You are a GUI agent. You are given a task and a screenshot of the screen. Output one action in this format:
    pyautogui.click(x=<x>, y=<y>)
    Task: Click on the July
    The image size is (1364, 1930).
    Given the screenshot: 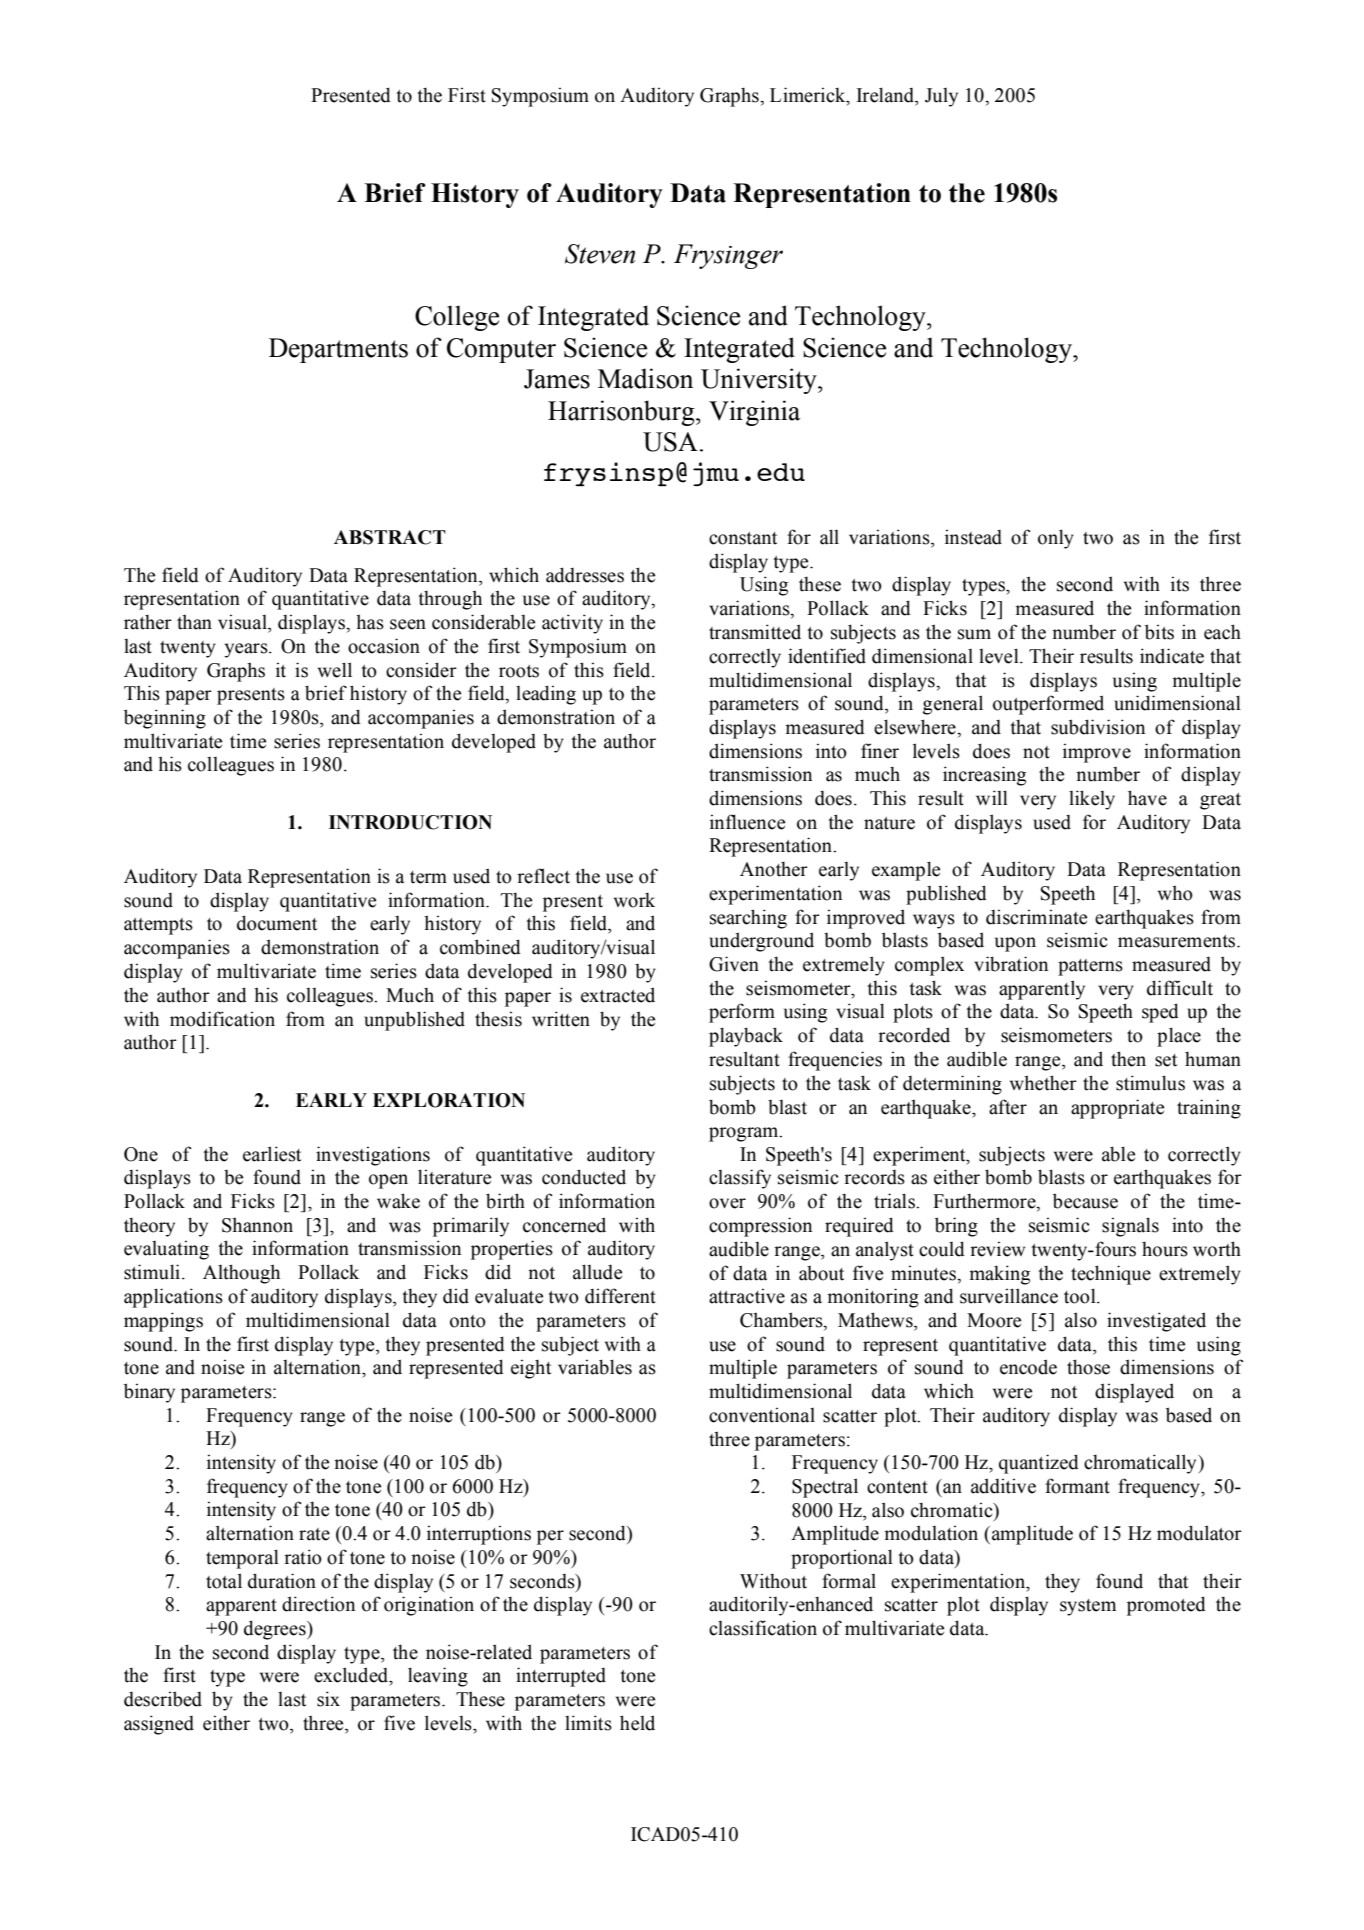 What is the action you would take?
    pyautogui.click(x=941, y=97)
